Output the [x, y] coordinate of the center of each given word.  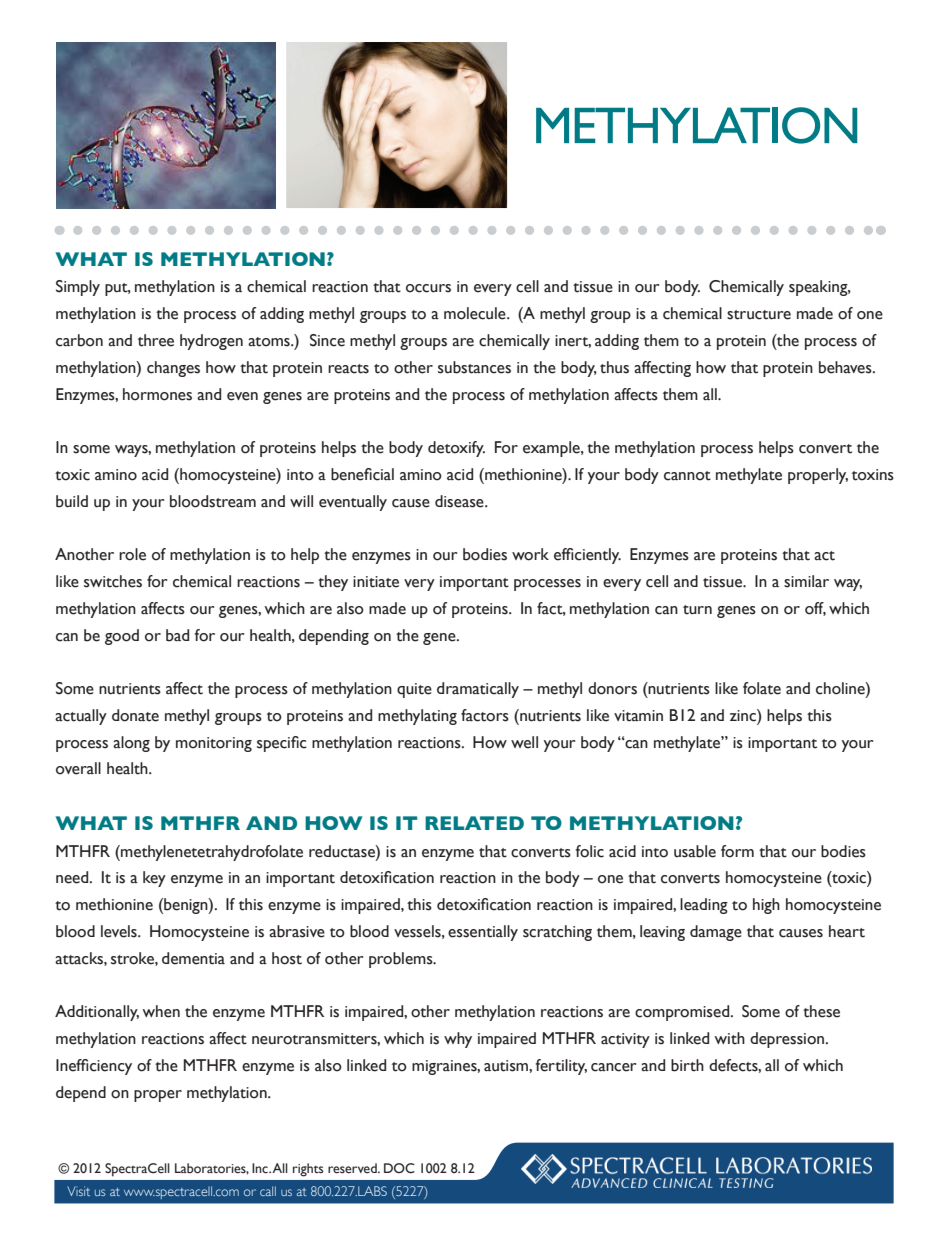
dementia [193, 958]
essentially [483, 933]
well [524, 742]
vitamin [638, 716]
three [156, 340]
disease [460, 501]
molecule [476, 313]
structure [759, 315]
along [131, 744]
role [132, 554]
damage [716, 933]
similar [806, 581]
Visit [78, 1191]
